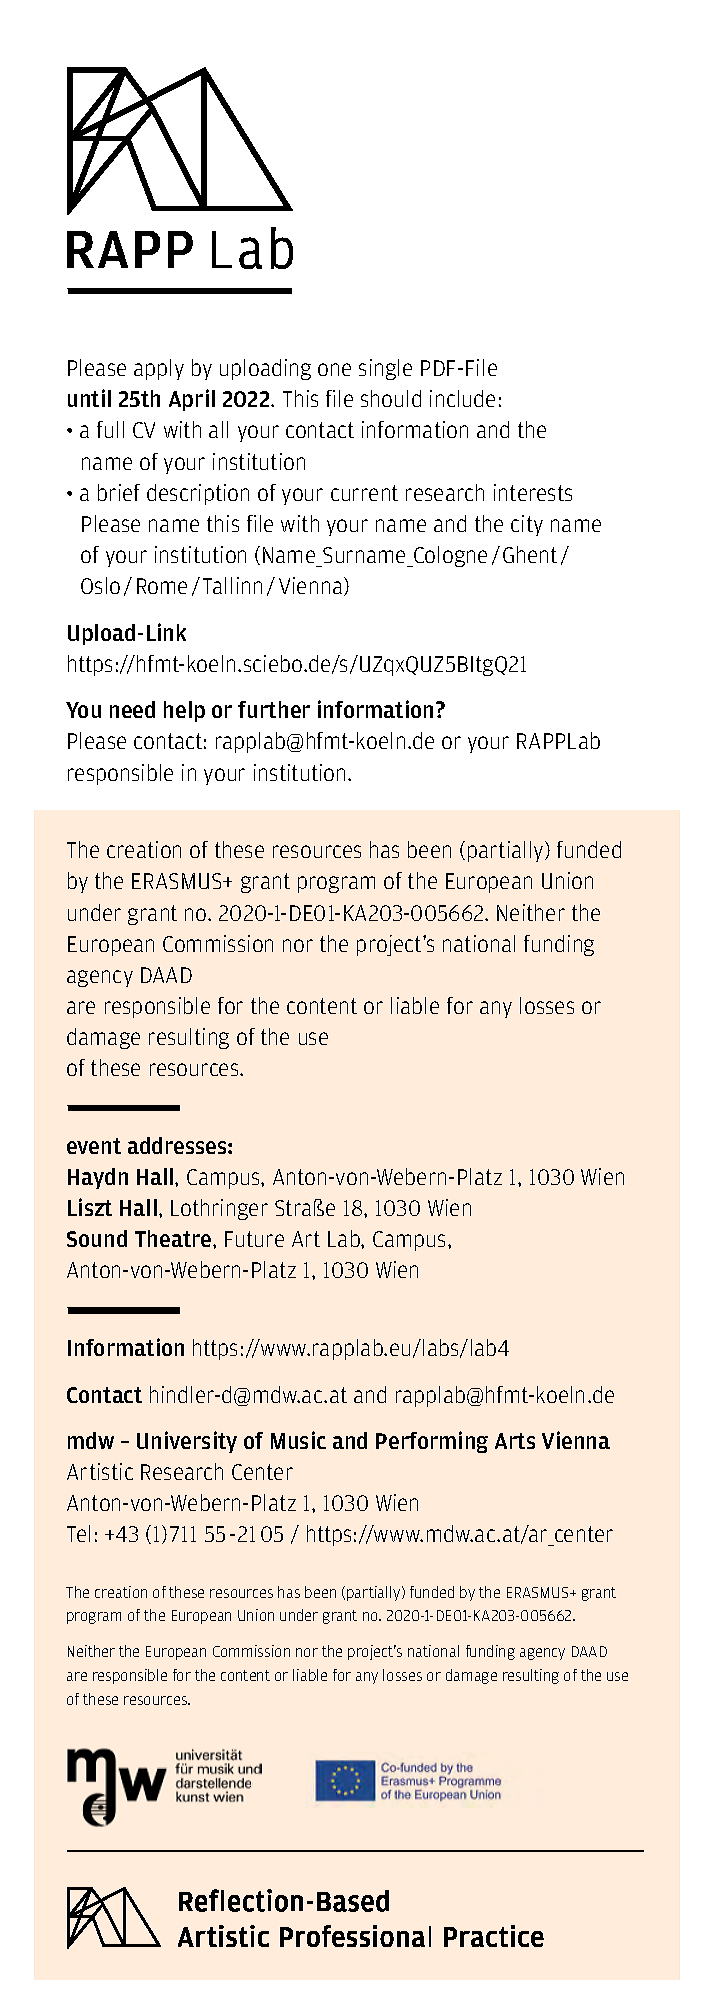 This document has width=712, height=2014. What do you see at coordinates (515, 1441) in the document?
I see `Arts` at bounding box center [515, 1441].
